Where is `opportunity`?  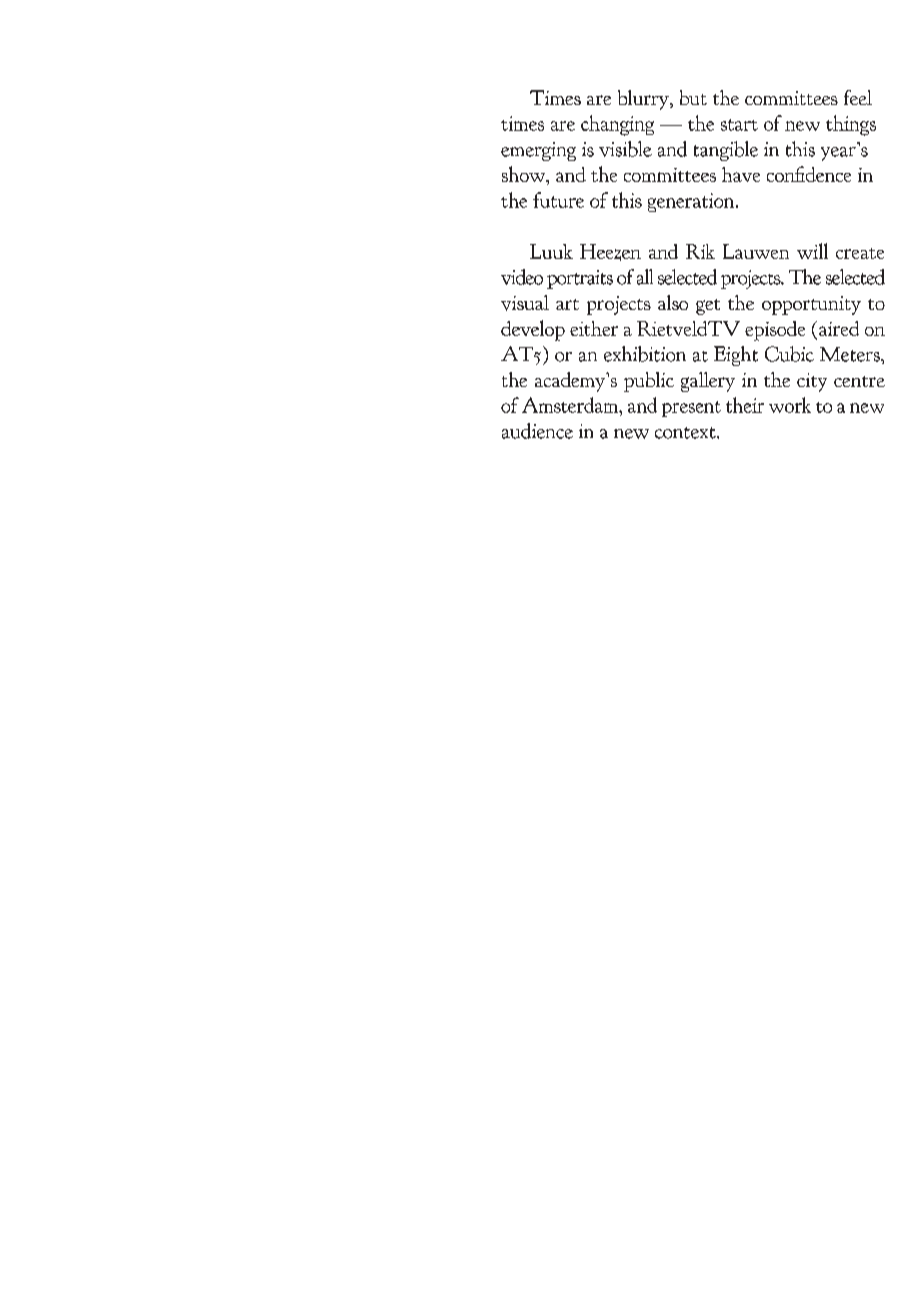
opportunity is located at coordinates (811, 305).
